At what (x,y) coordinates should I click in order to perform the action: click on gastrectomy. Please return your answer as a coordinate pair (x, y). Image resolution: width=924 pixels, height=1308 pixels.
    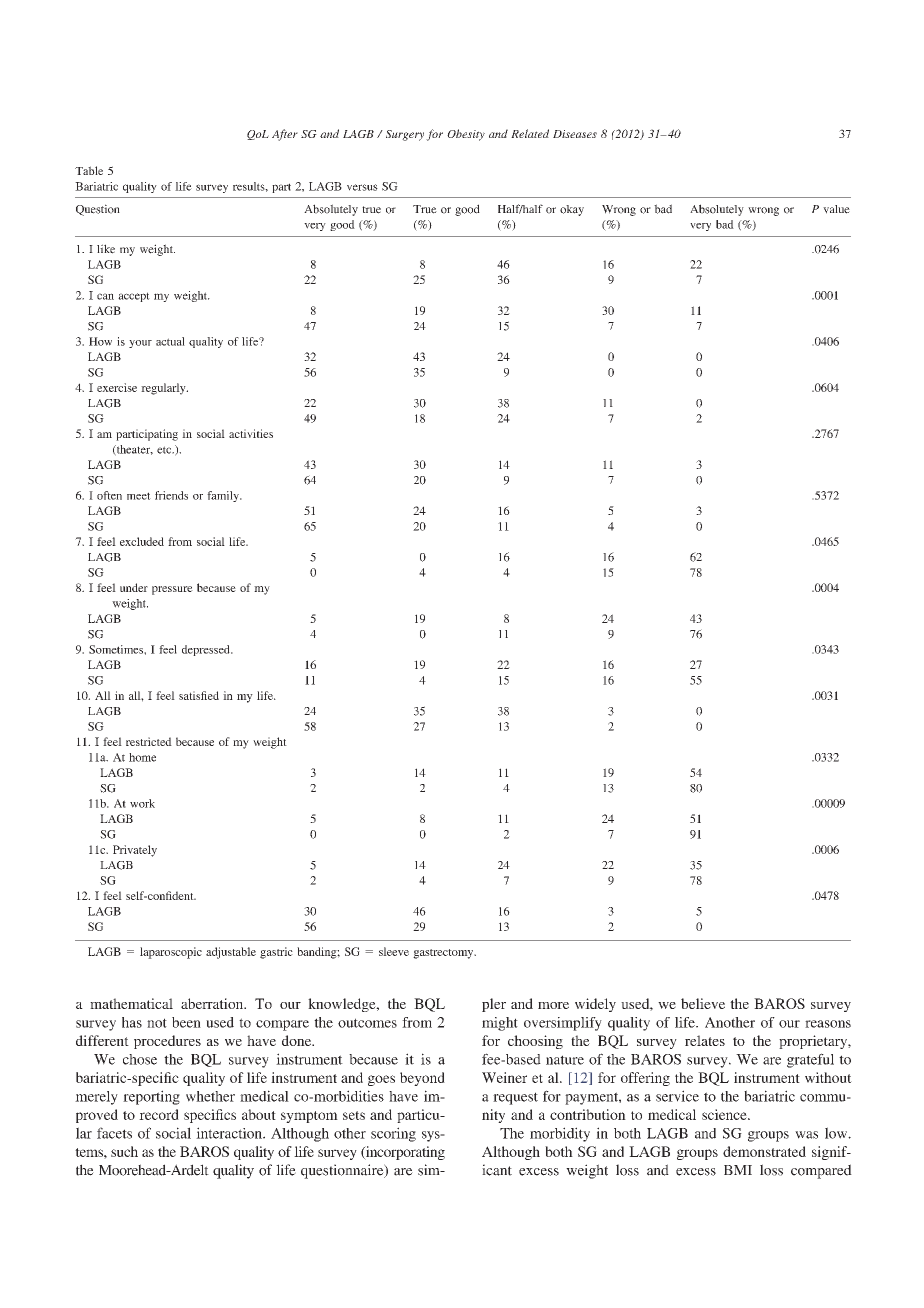
    Looking at the image, I should click on (444, 954).
